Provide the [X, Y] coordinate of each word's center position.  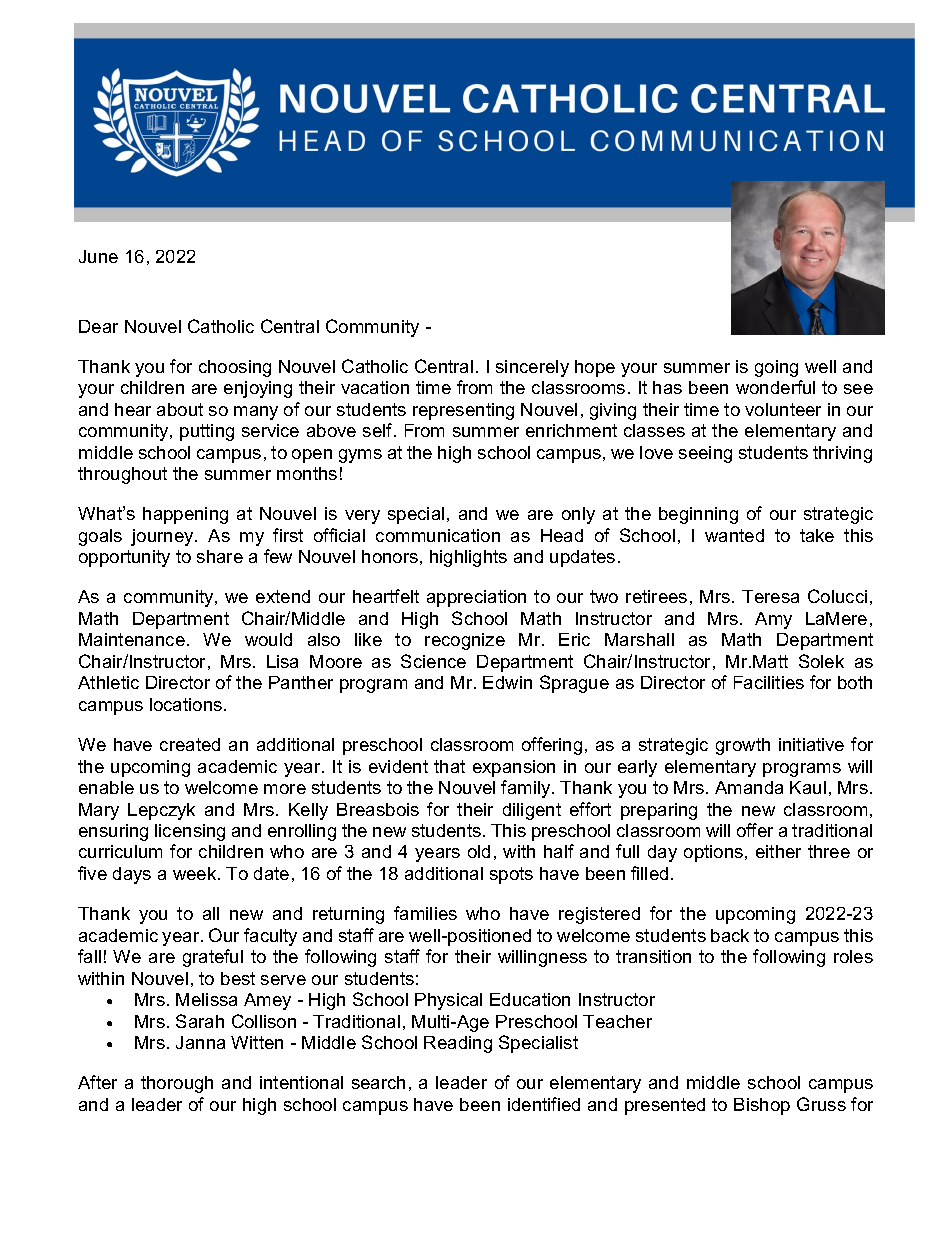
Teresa [770, 596]
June [98, 256]
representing [463, 411]
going [776, 368]
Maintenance [132, 639]
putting [207, 432]
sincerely [532, 368]
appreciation [476, 598]
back [730, 935]
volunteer [783, 409]
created [190, 744]
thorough [177, 1084]
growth [743, 746]
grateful [213, 958]
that [449, 766]
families [425, 913]
